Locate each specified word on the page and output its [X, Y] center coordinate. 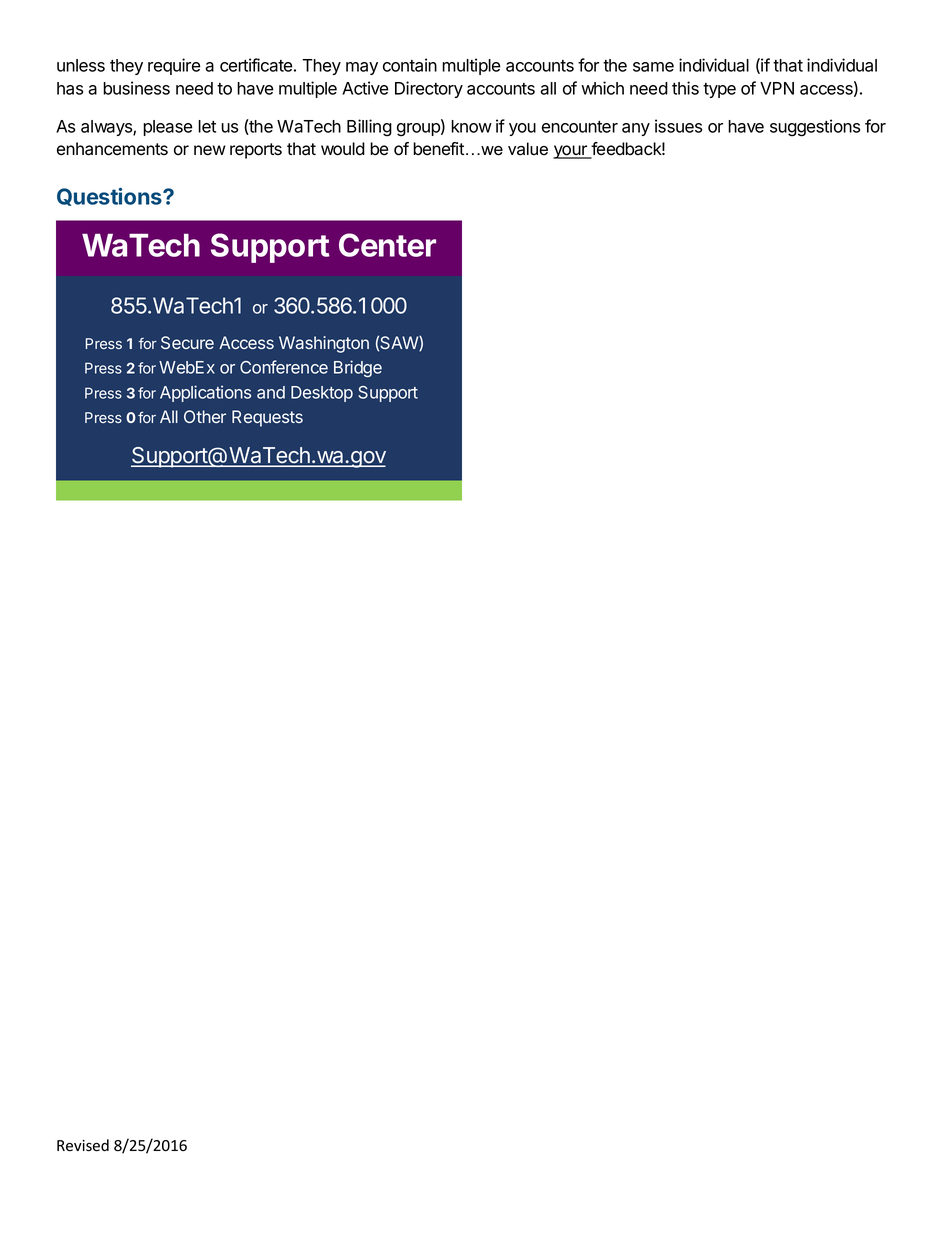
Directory [429, 89]
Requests [267, 418]
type [719, 90]
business [136, 88]
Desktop [322, 394]
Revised [83, 1145]
